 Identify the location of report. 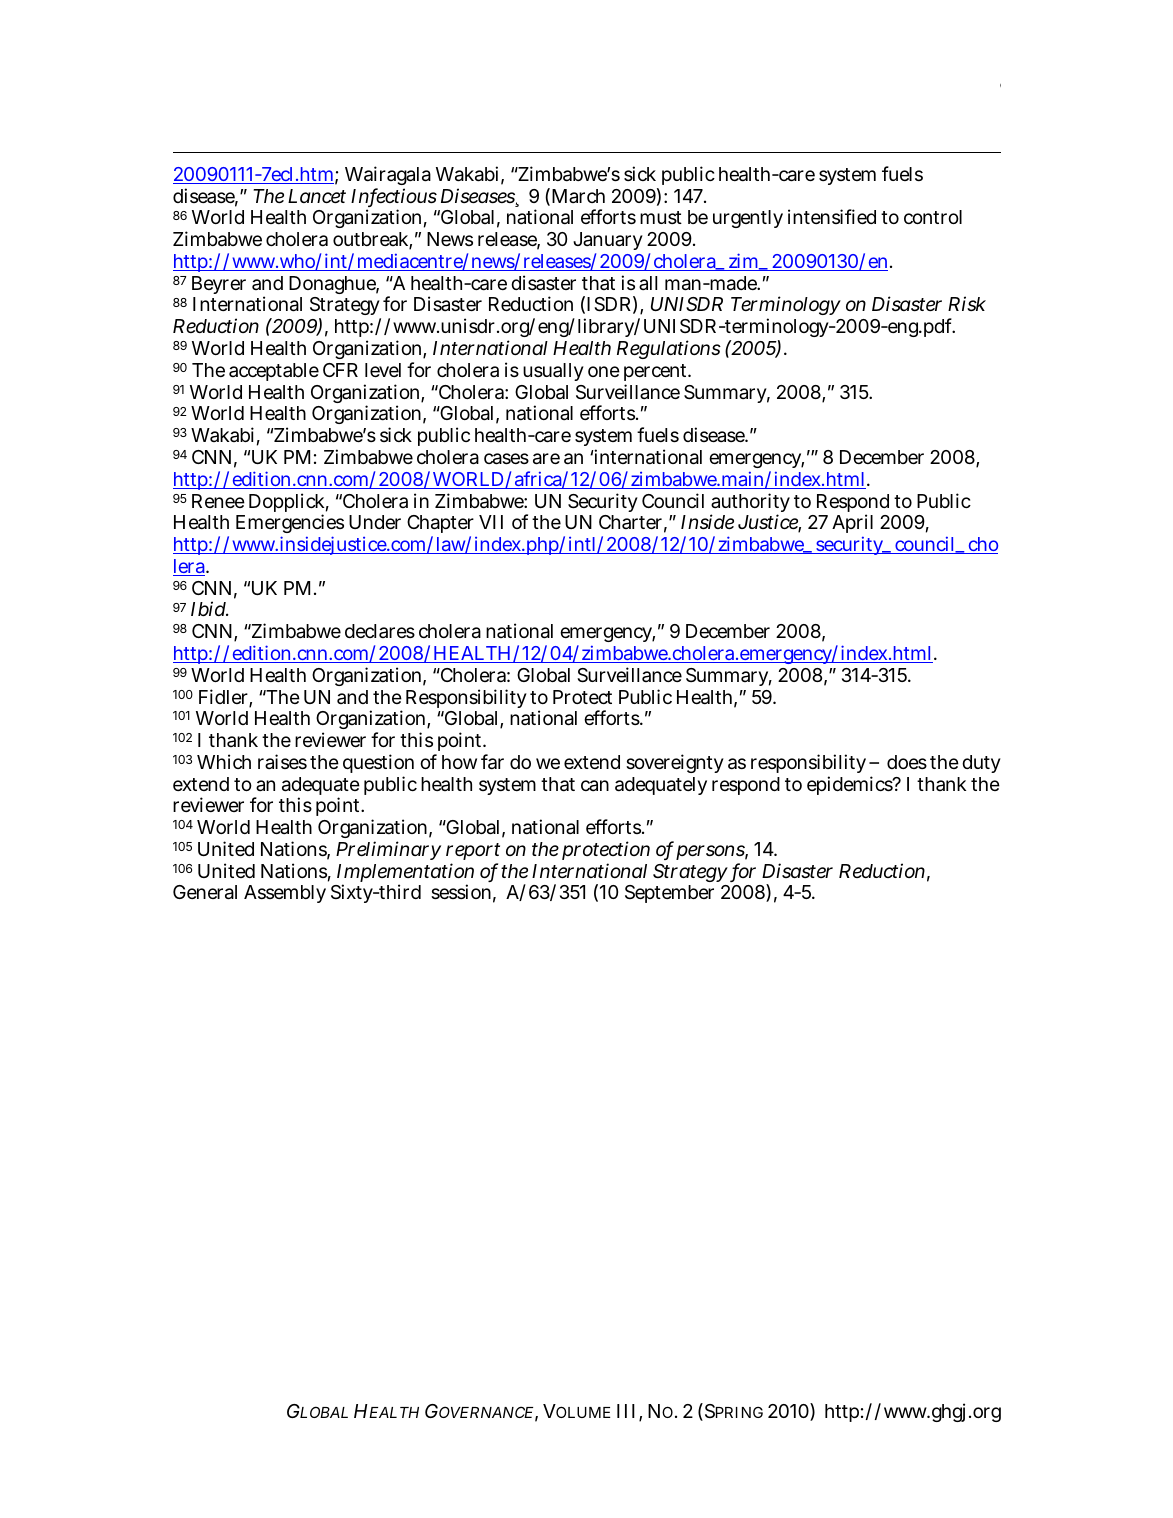
(473, 853).
